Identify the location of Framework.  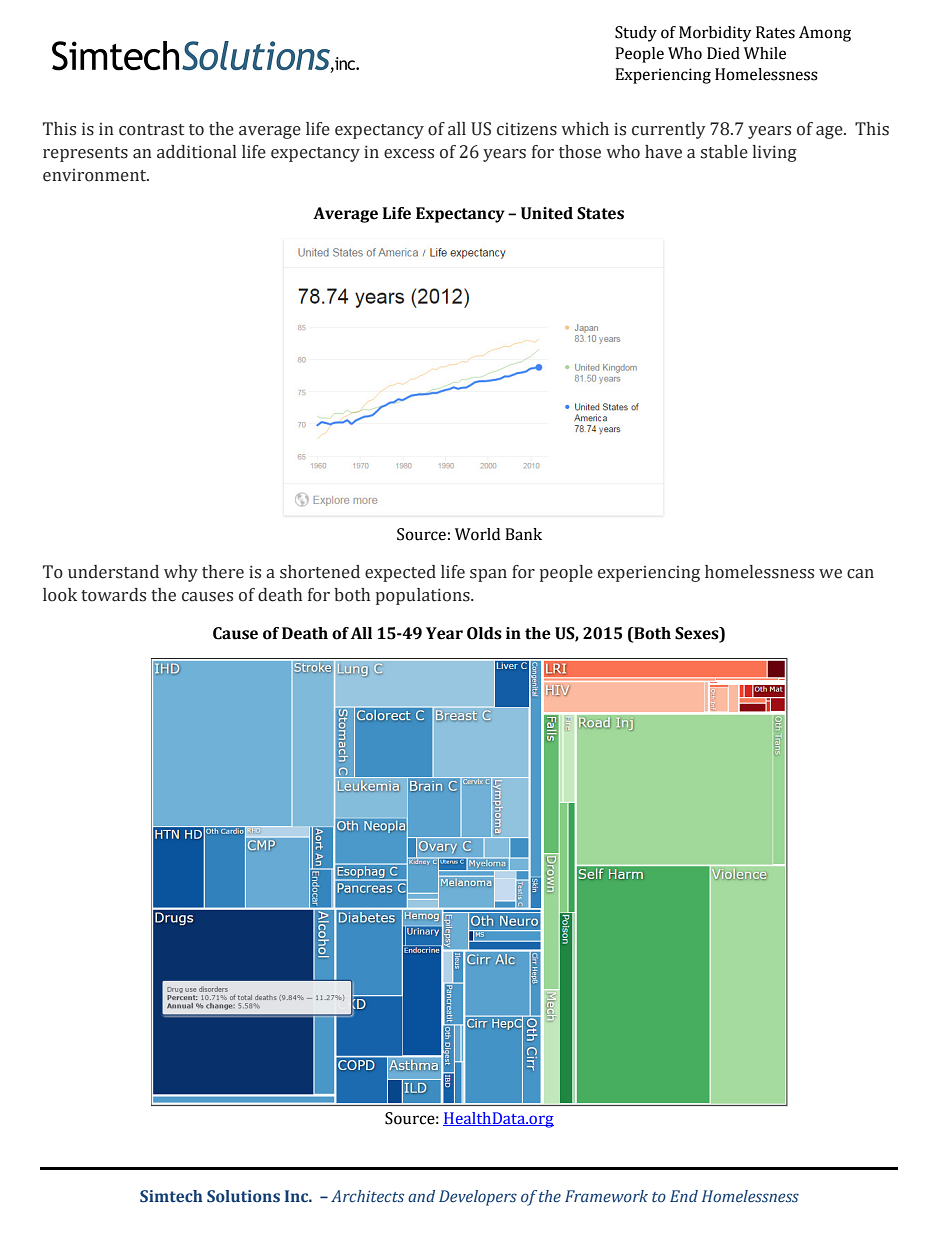
(606, 1196).
